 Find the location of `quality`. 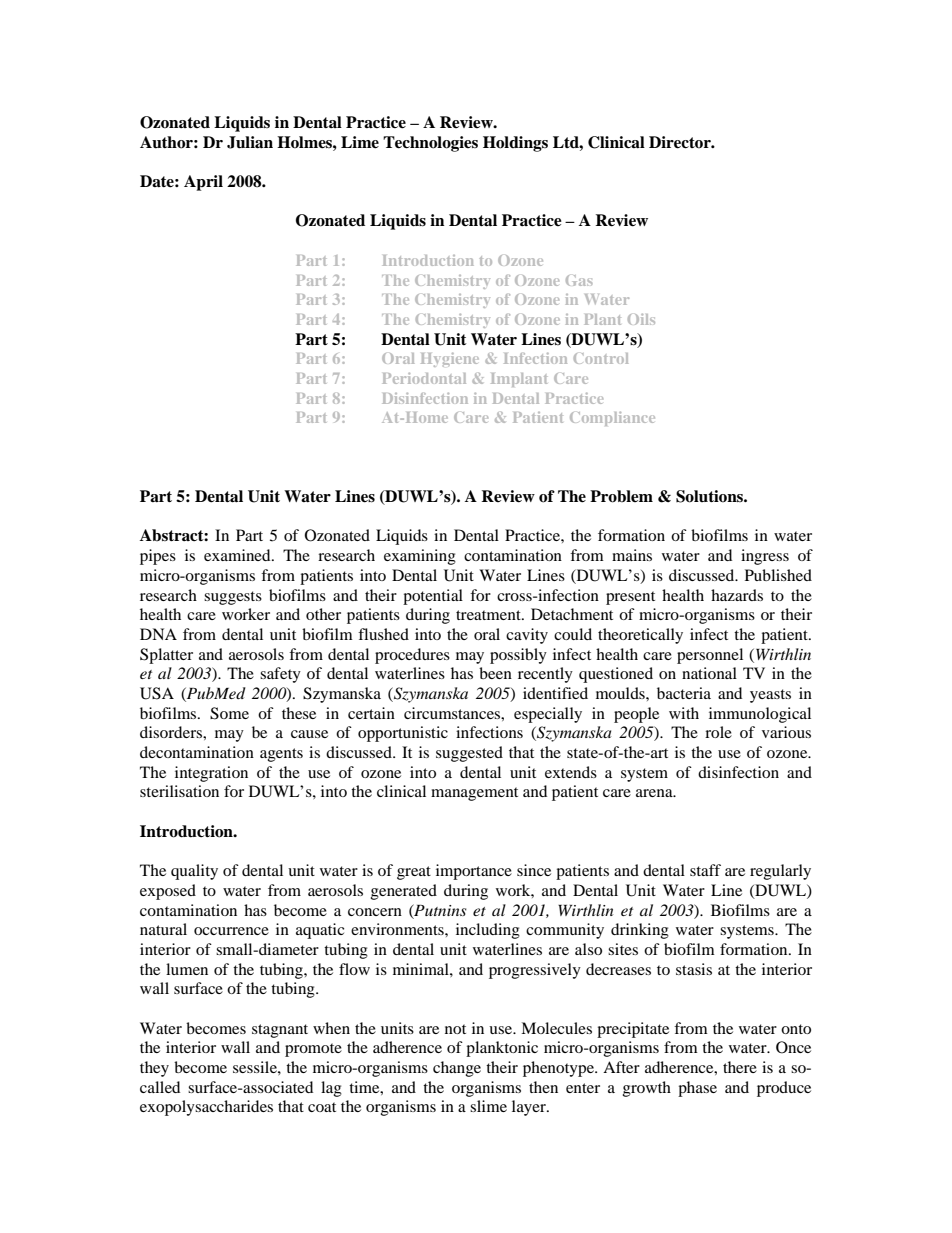

quality is located at coordinates (194, 872).
